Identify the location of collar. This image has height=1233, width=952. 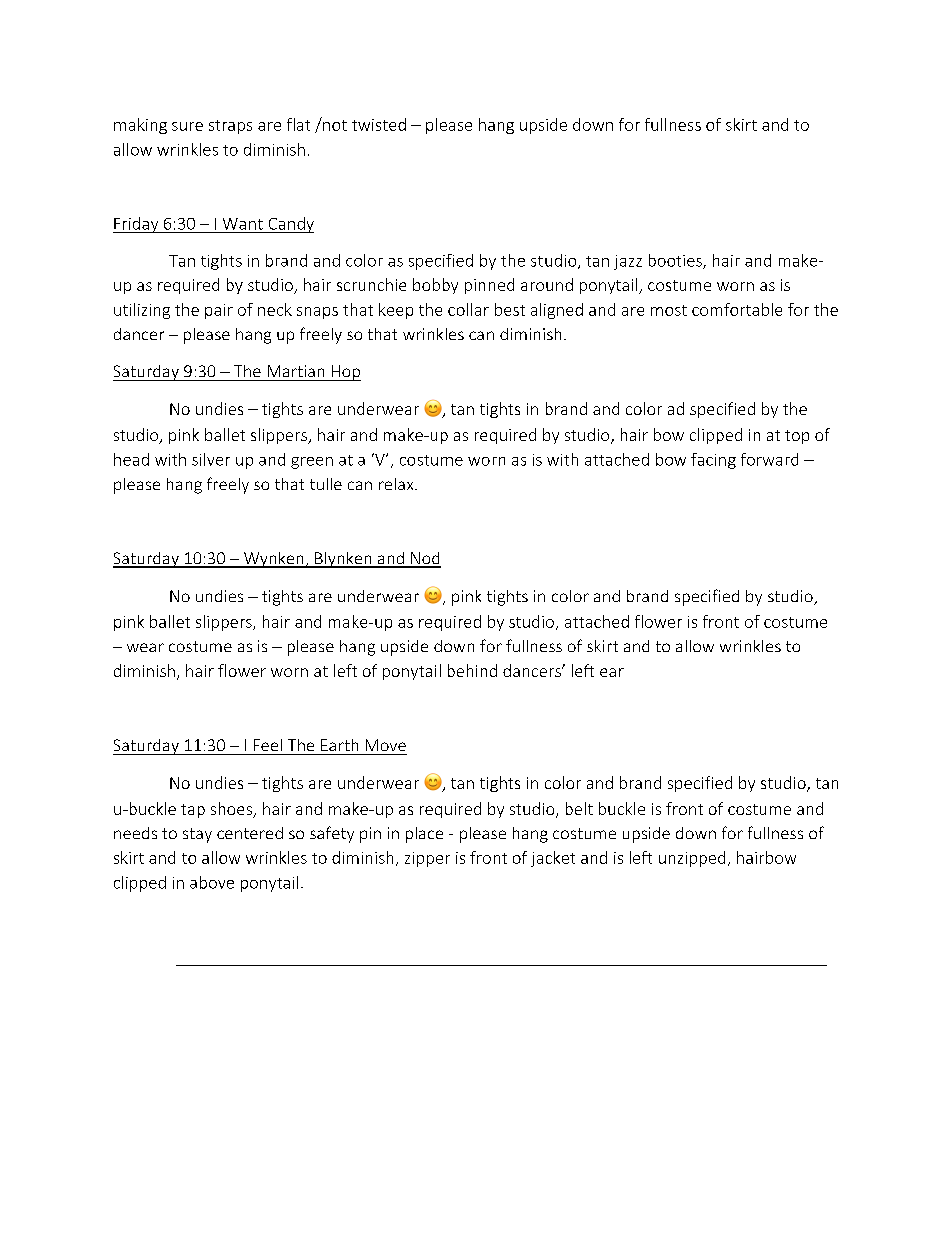
(468, 309).
